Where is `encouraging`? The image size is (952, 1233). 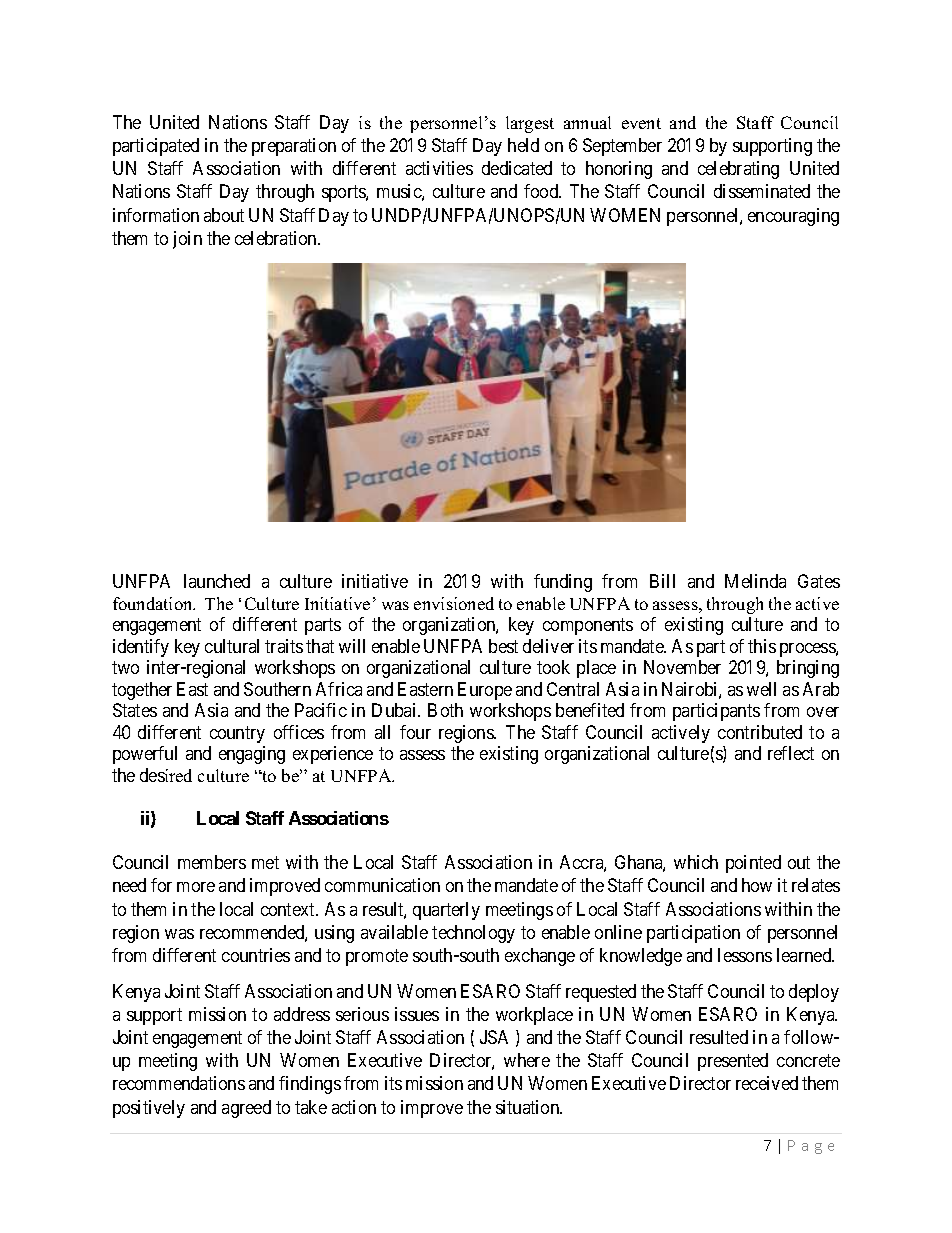
encouraging is located at coordinates (793, 217).
